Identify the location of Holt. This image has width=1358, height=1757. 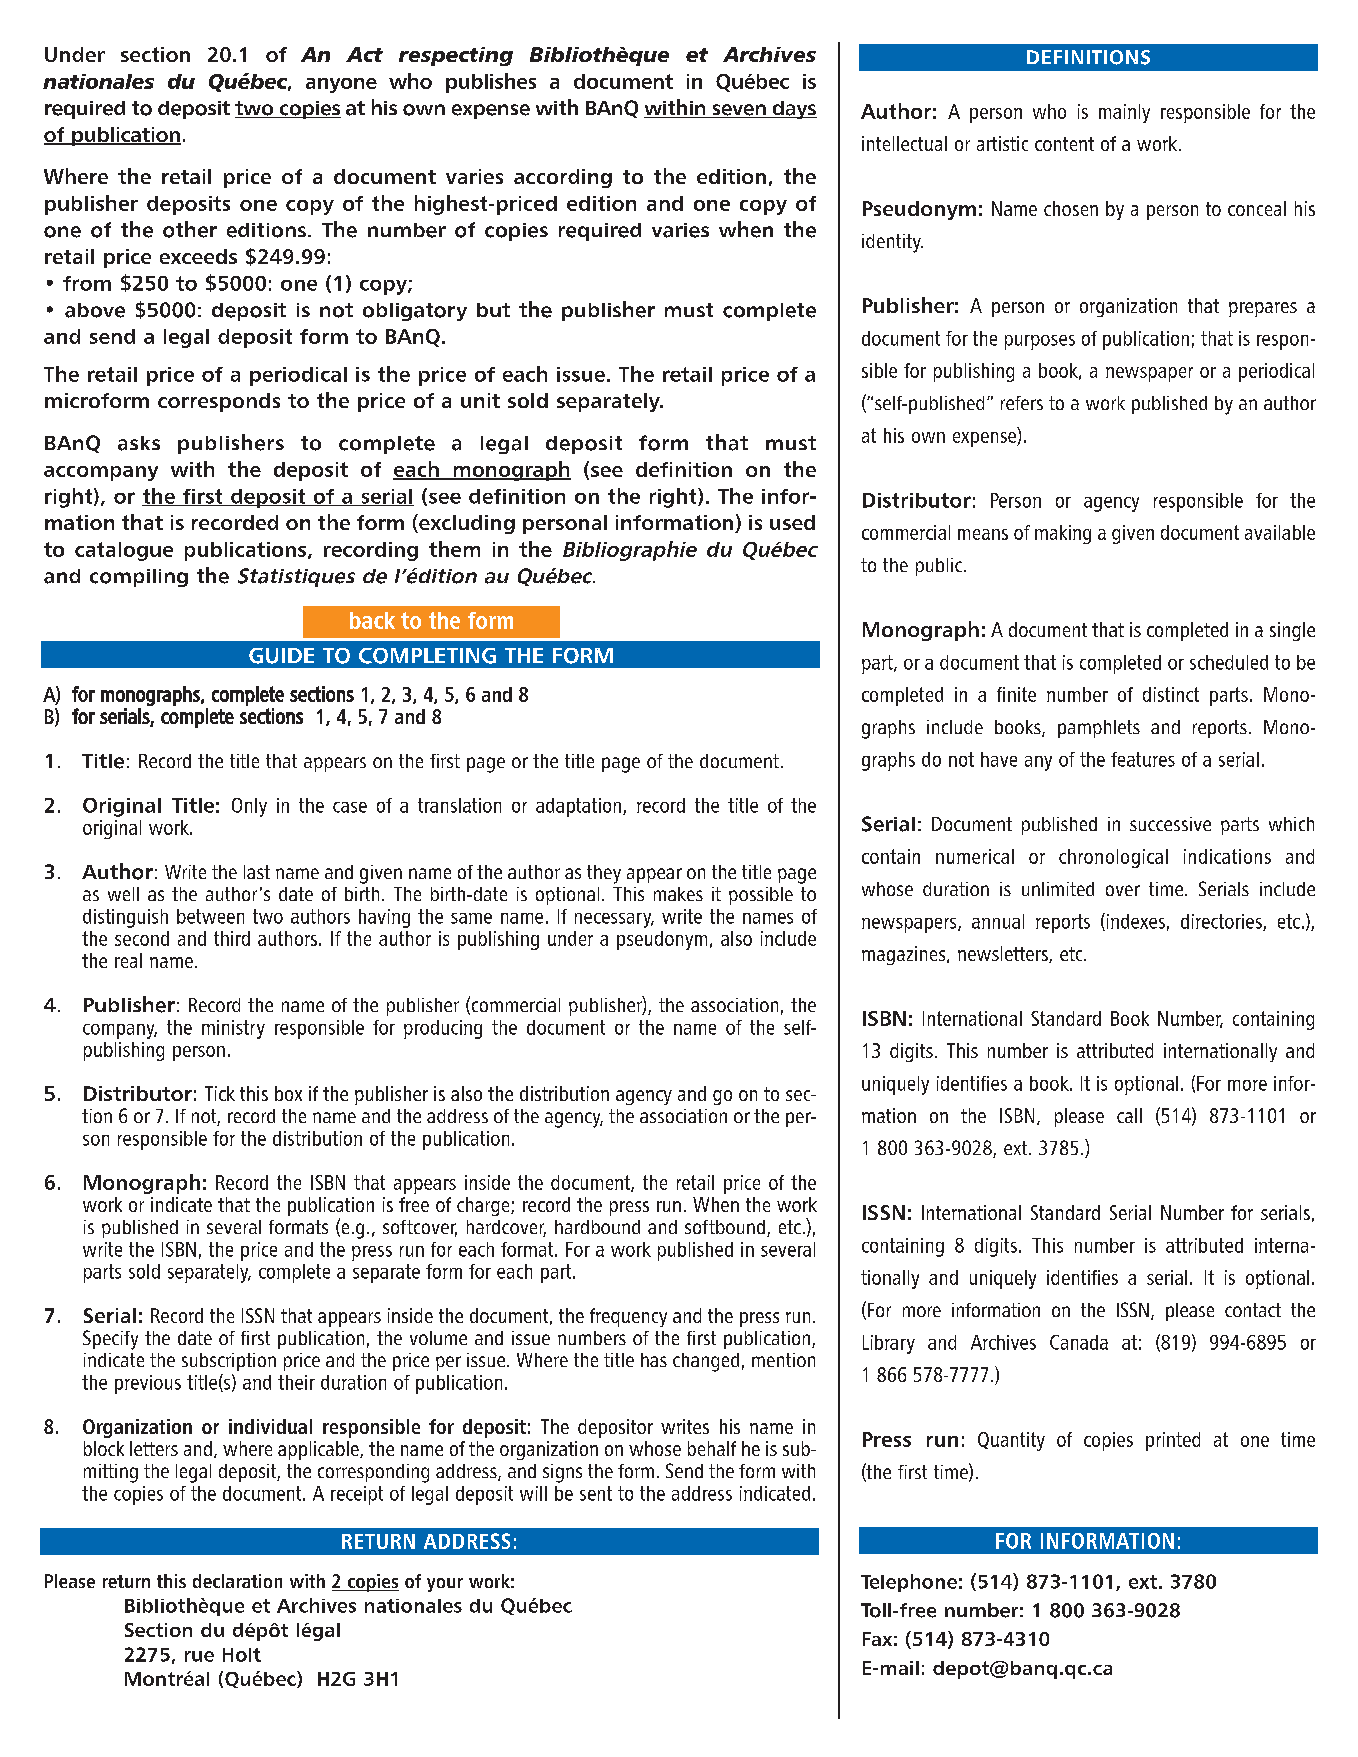
(242, 1655).
